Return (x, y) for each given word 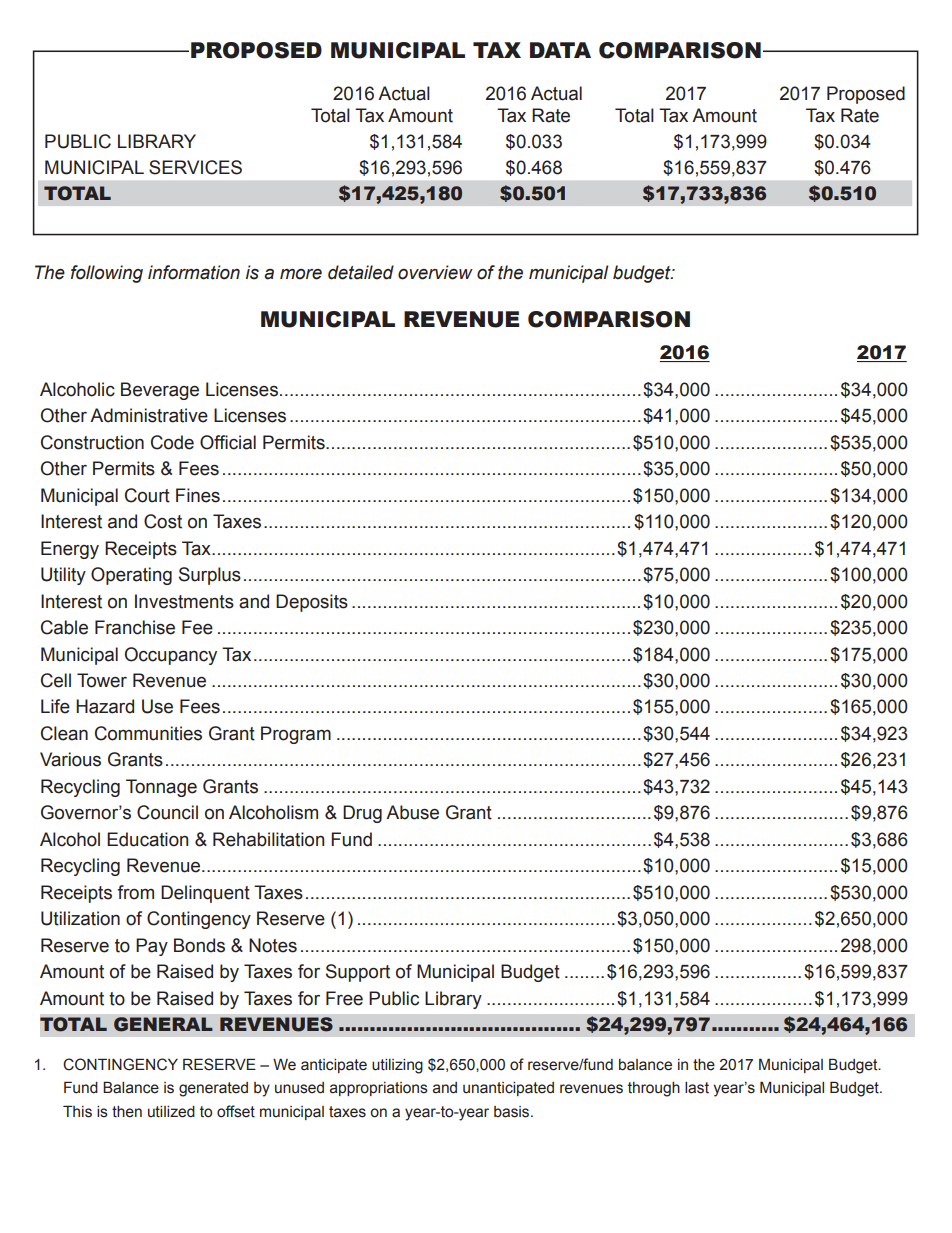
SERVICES (195, 167)
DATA (560, 50)
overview (435, 272)
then (127, 1112)
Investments (184, 601)
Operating (131, 576)
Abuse (412, 812)
